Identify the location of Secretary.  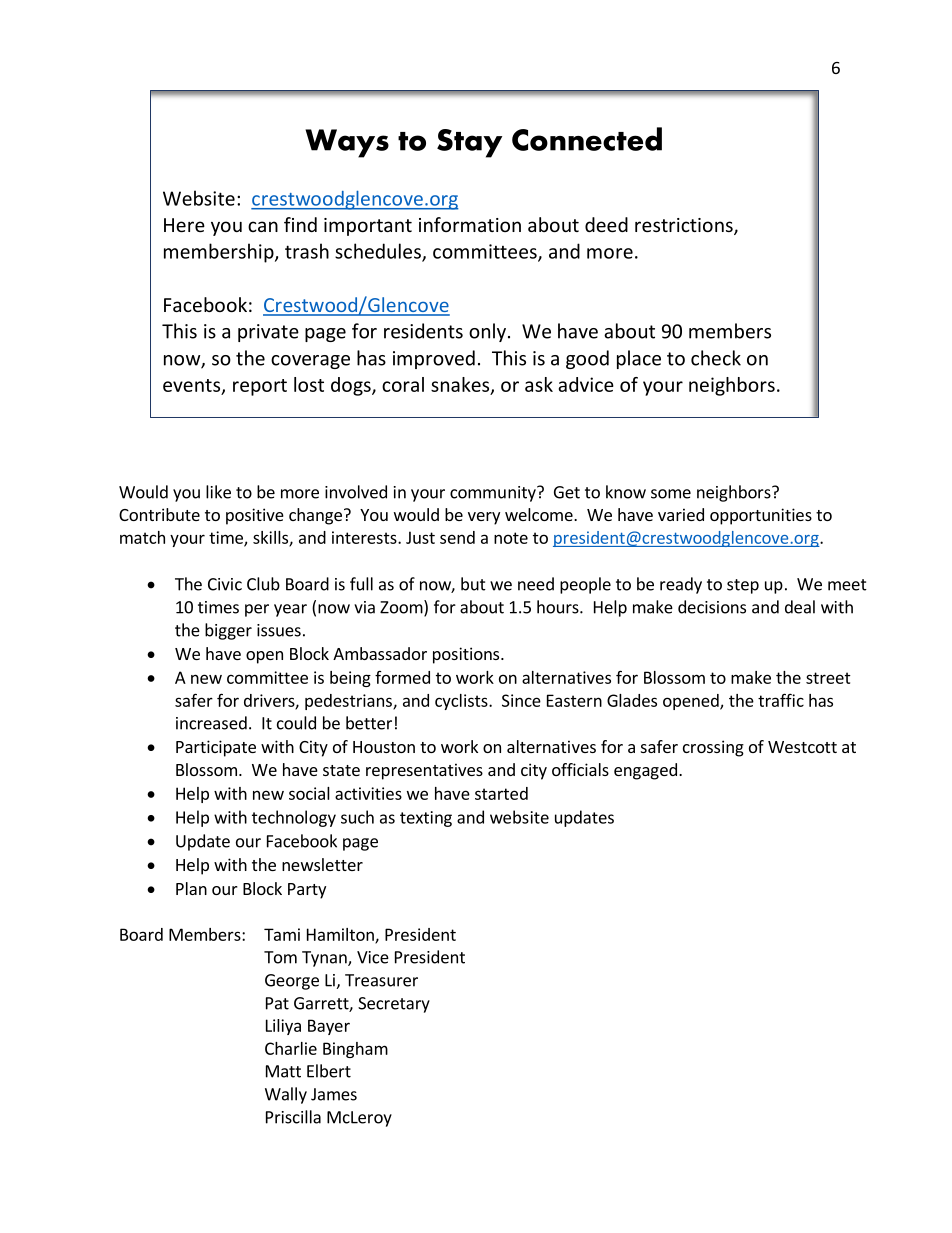
(394, 1005).
